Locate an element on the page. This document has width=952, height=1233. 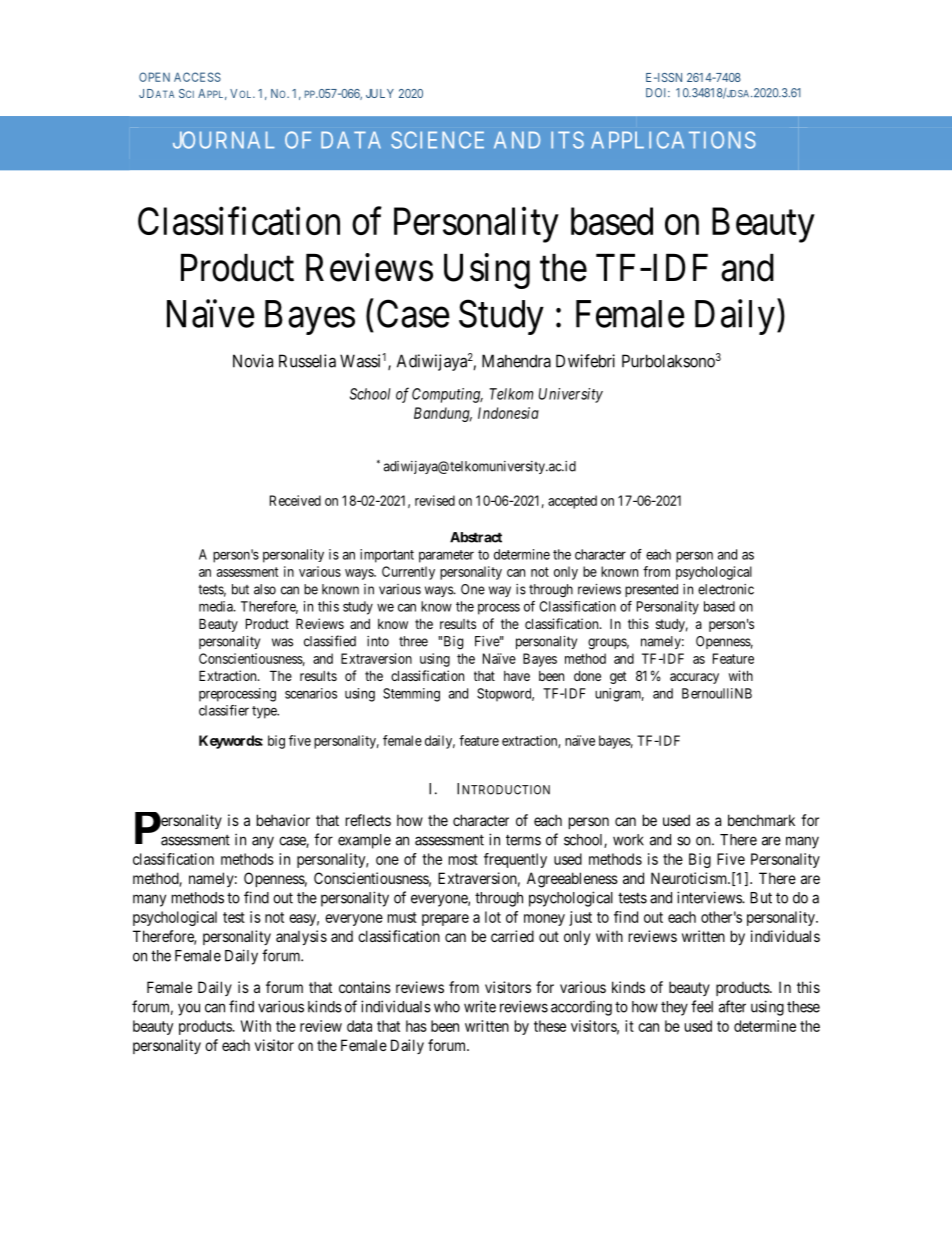
JOURNAL is located at coordinates (223, 140).
